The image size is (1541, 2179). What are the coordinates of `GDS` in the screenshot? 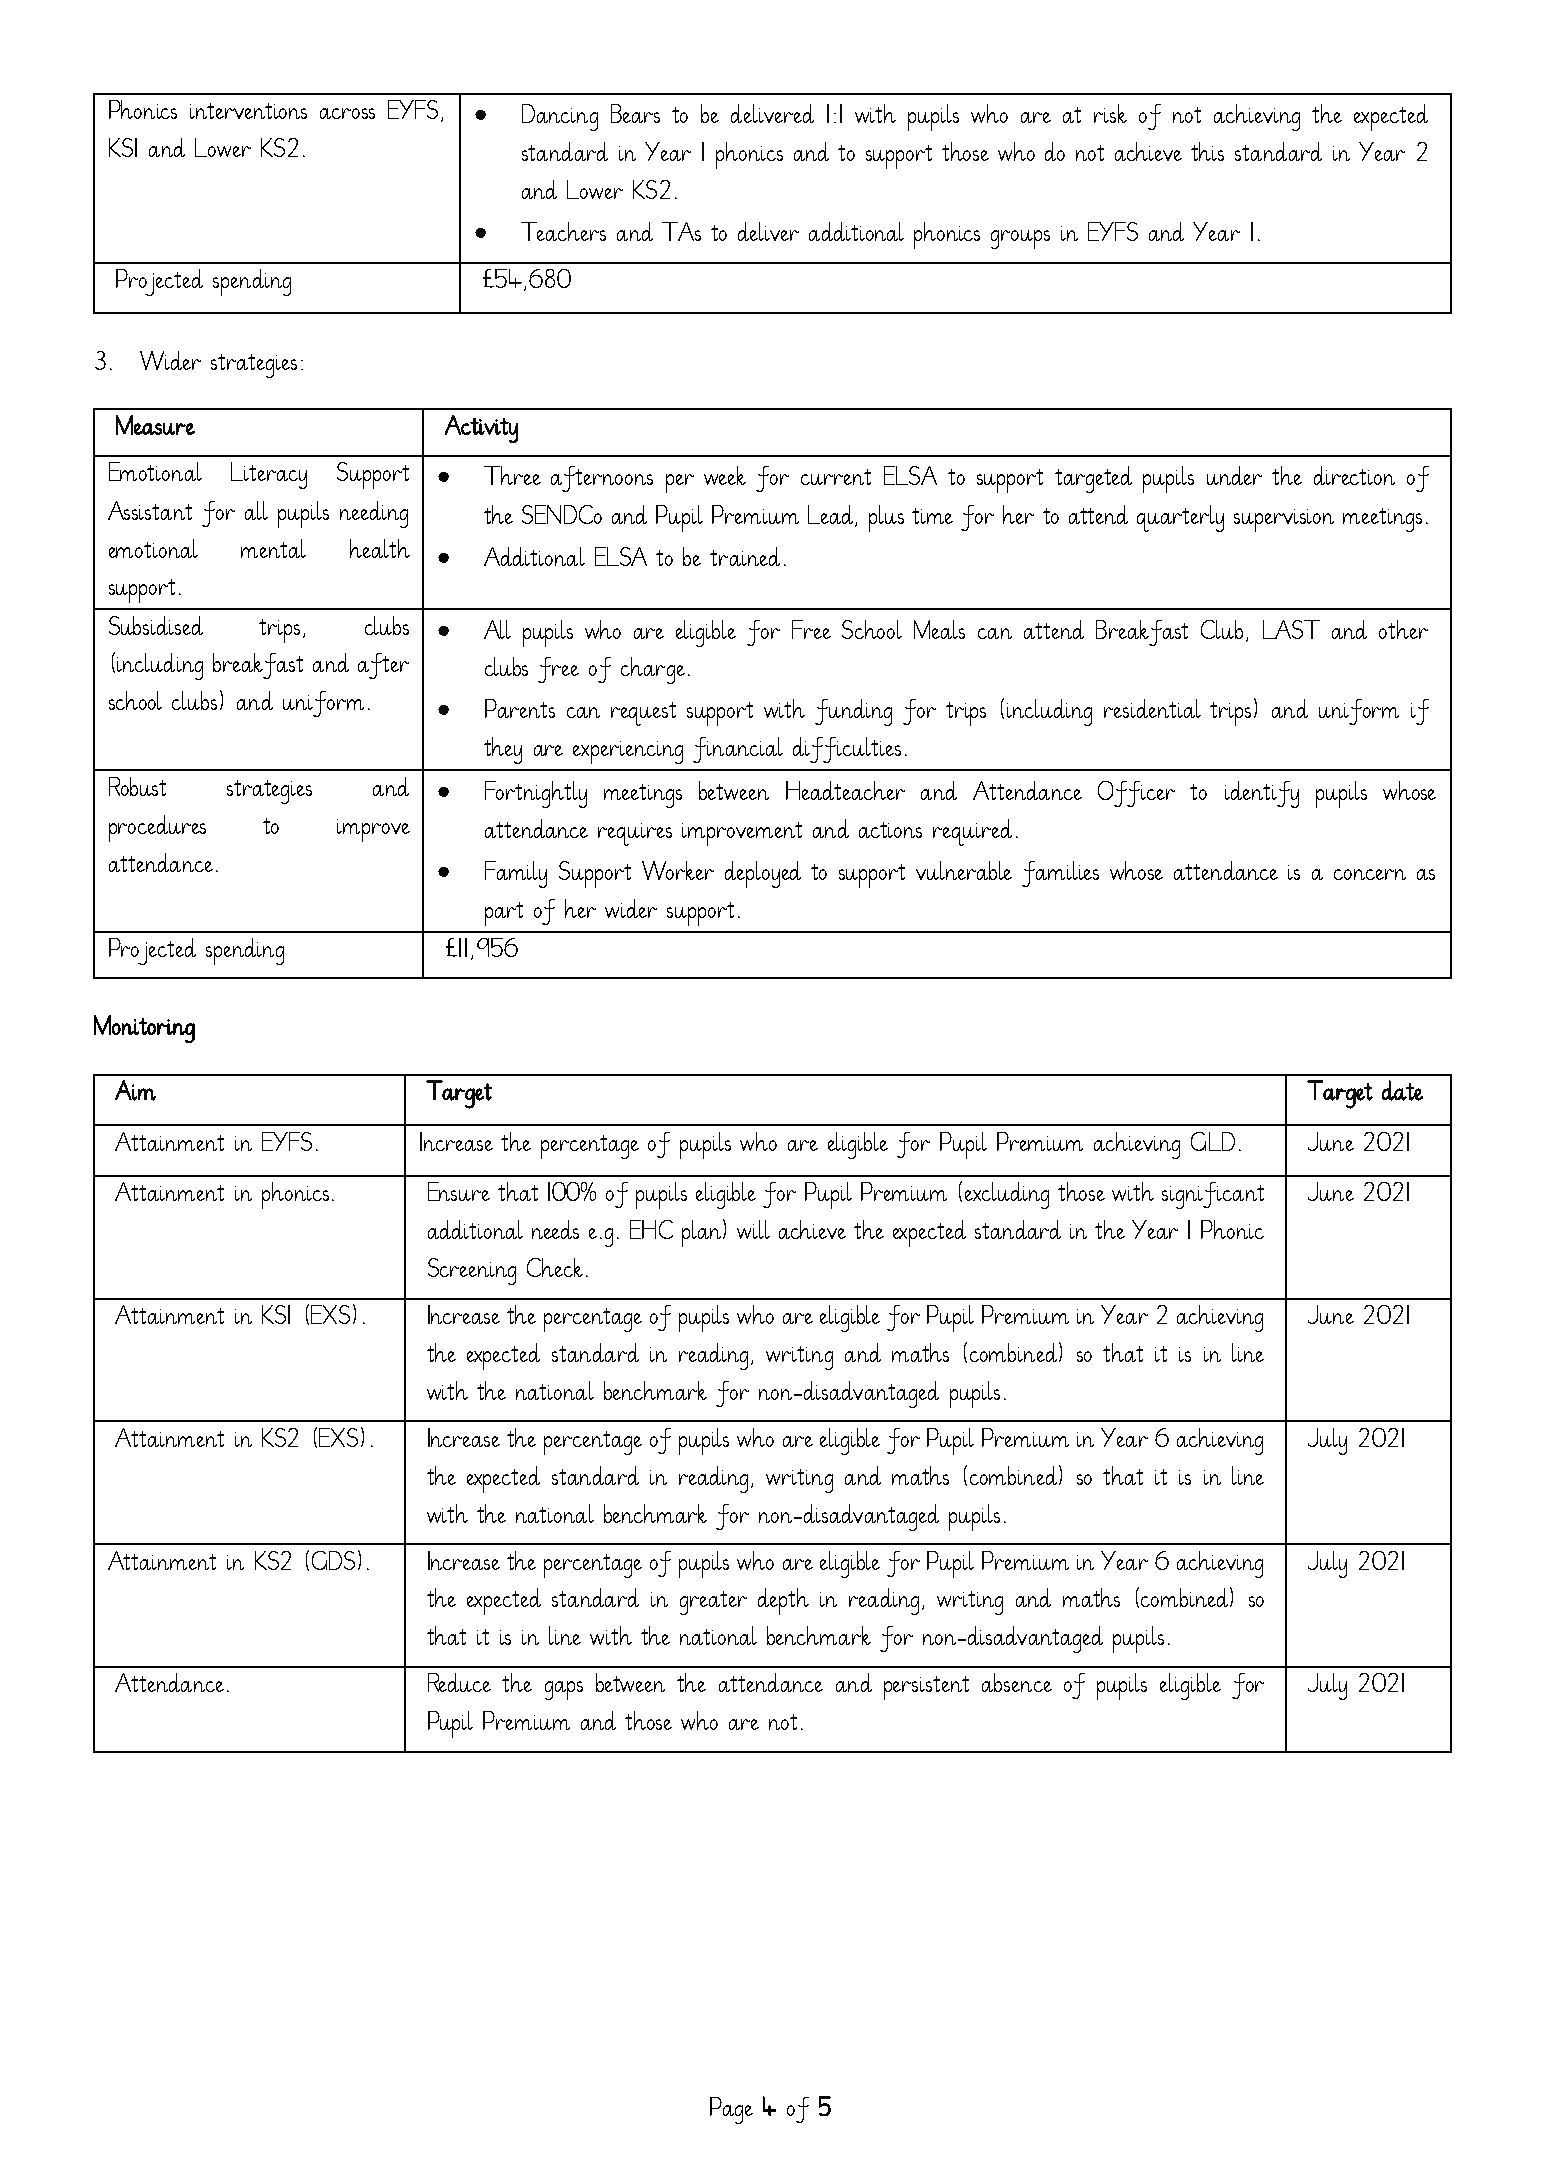 It's located at (333, 1560).
